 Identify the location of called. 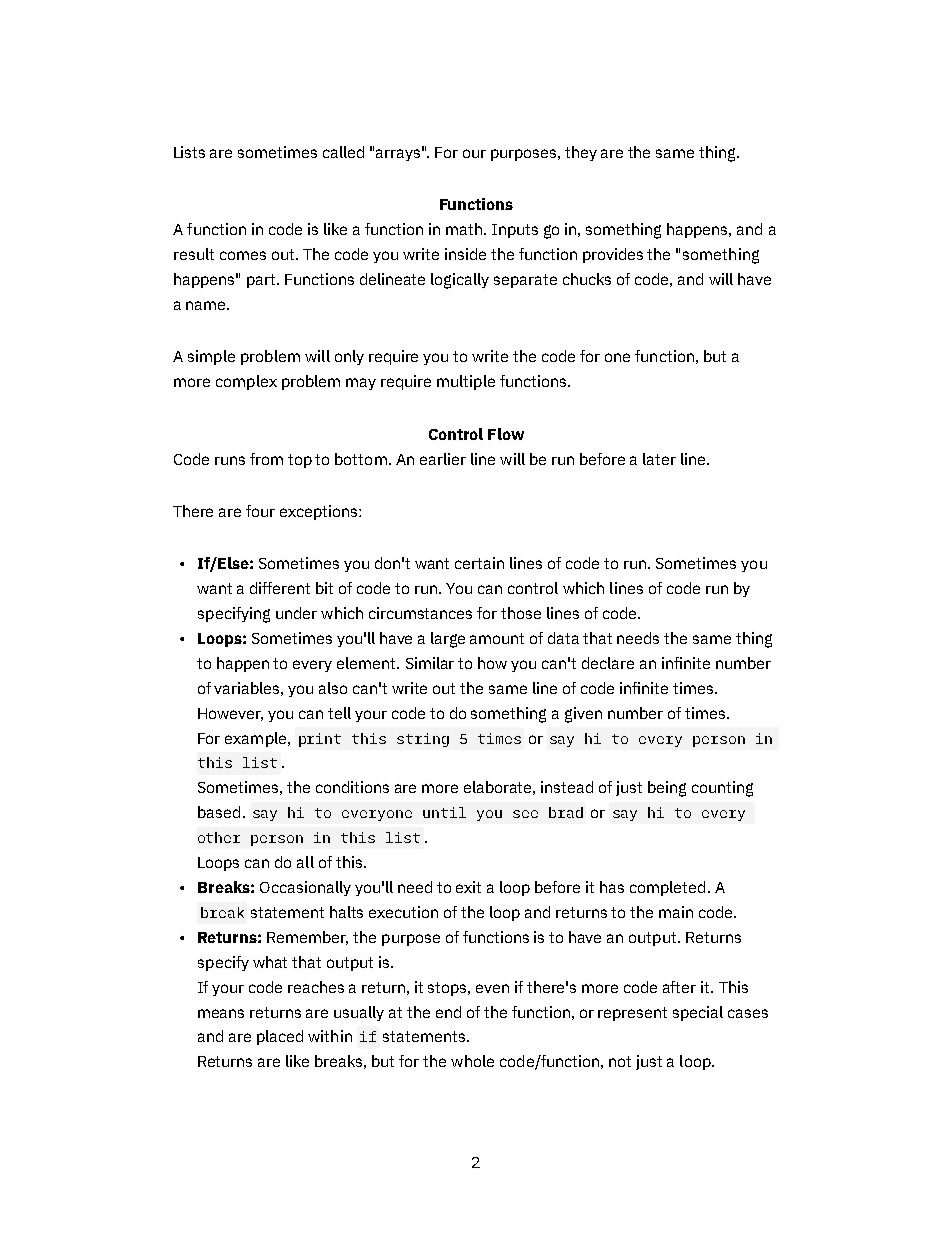
(343, 152).
